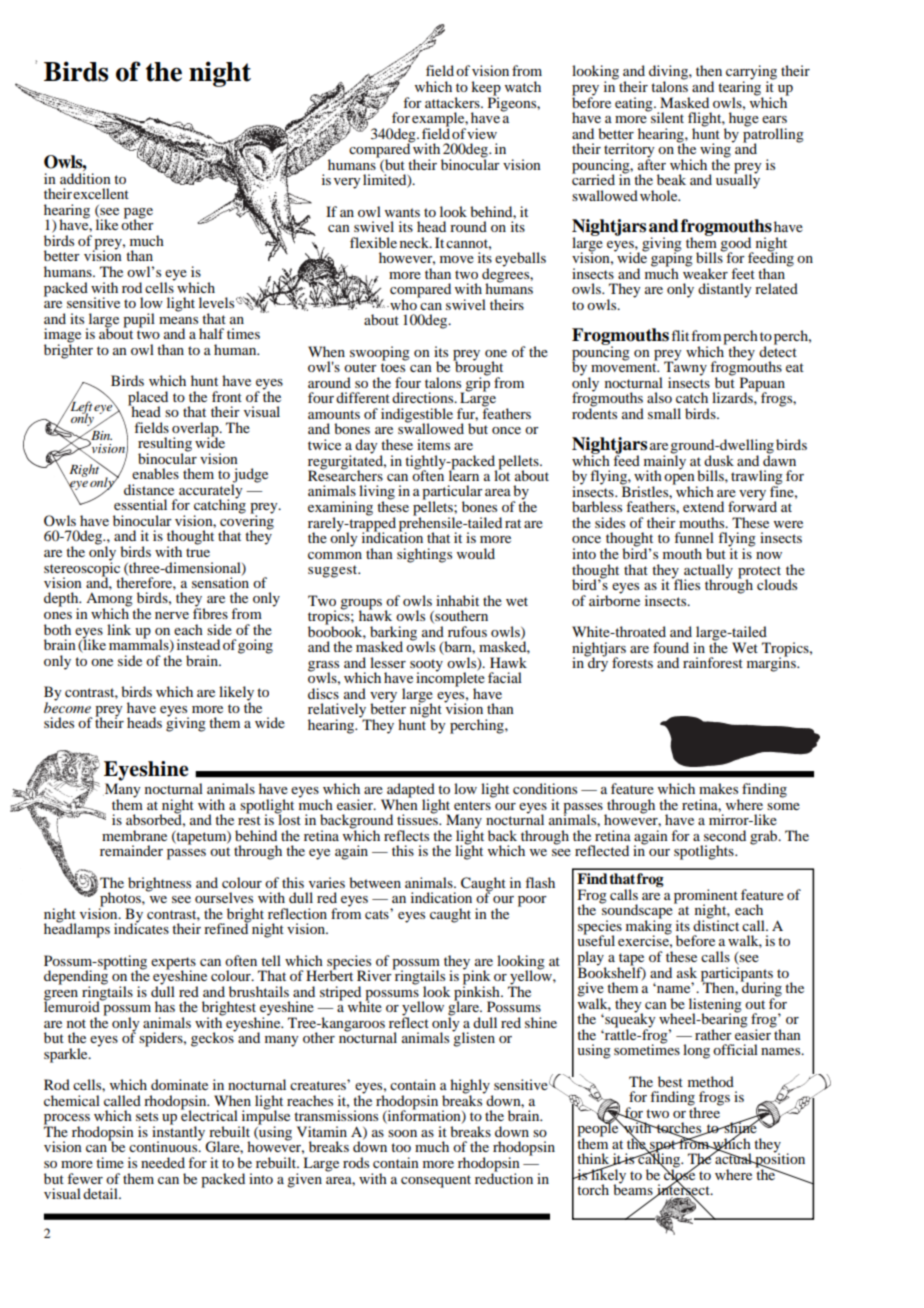 The width and height of the image is (924, 1308). I want to click on remainder, so click(131, 850).
